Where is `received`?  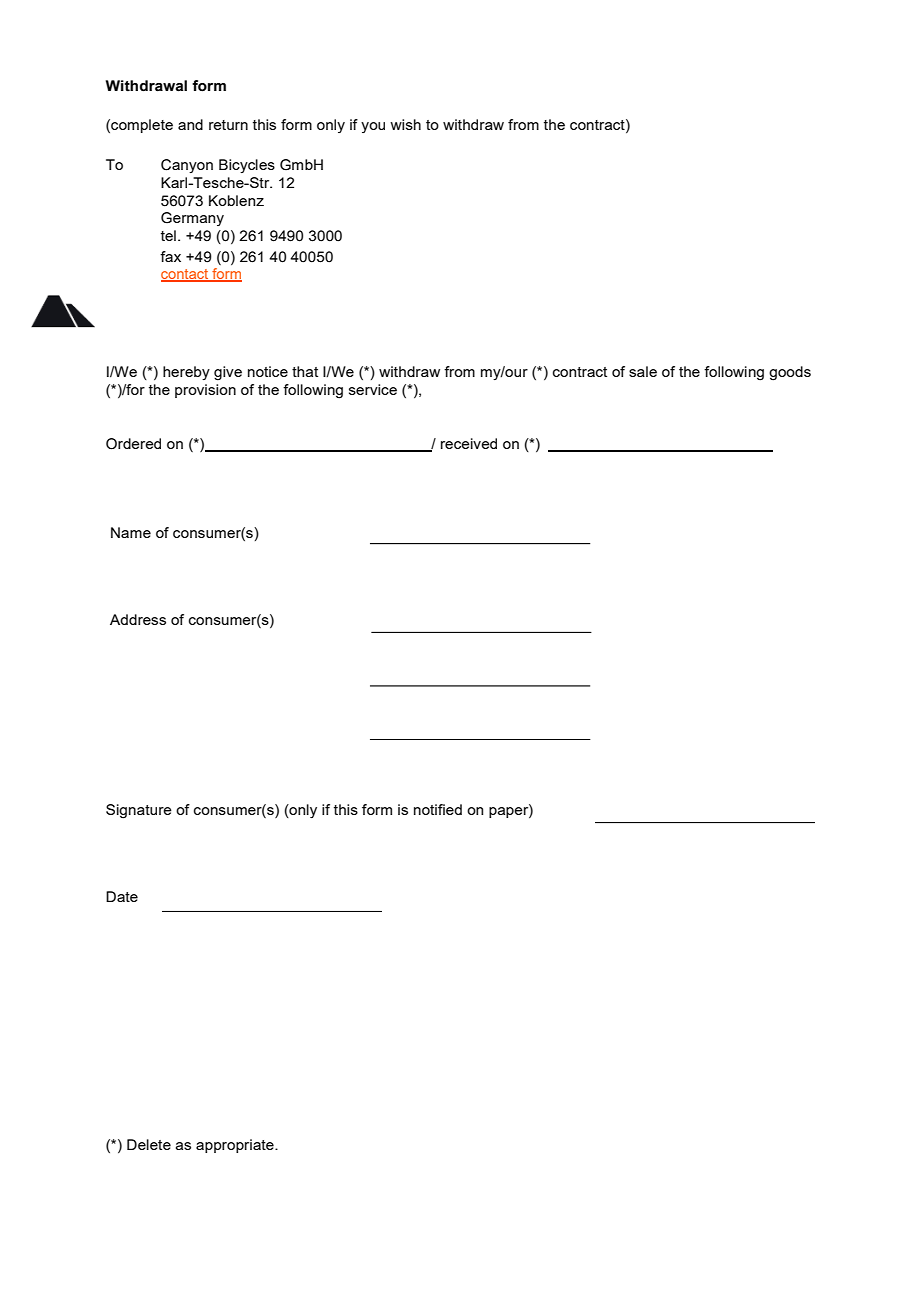
received is located at coordinates (469, 443).
